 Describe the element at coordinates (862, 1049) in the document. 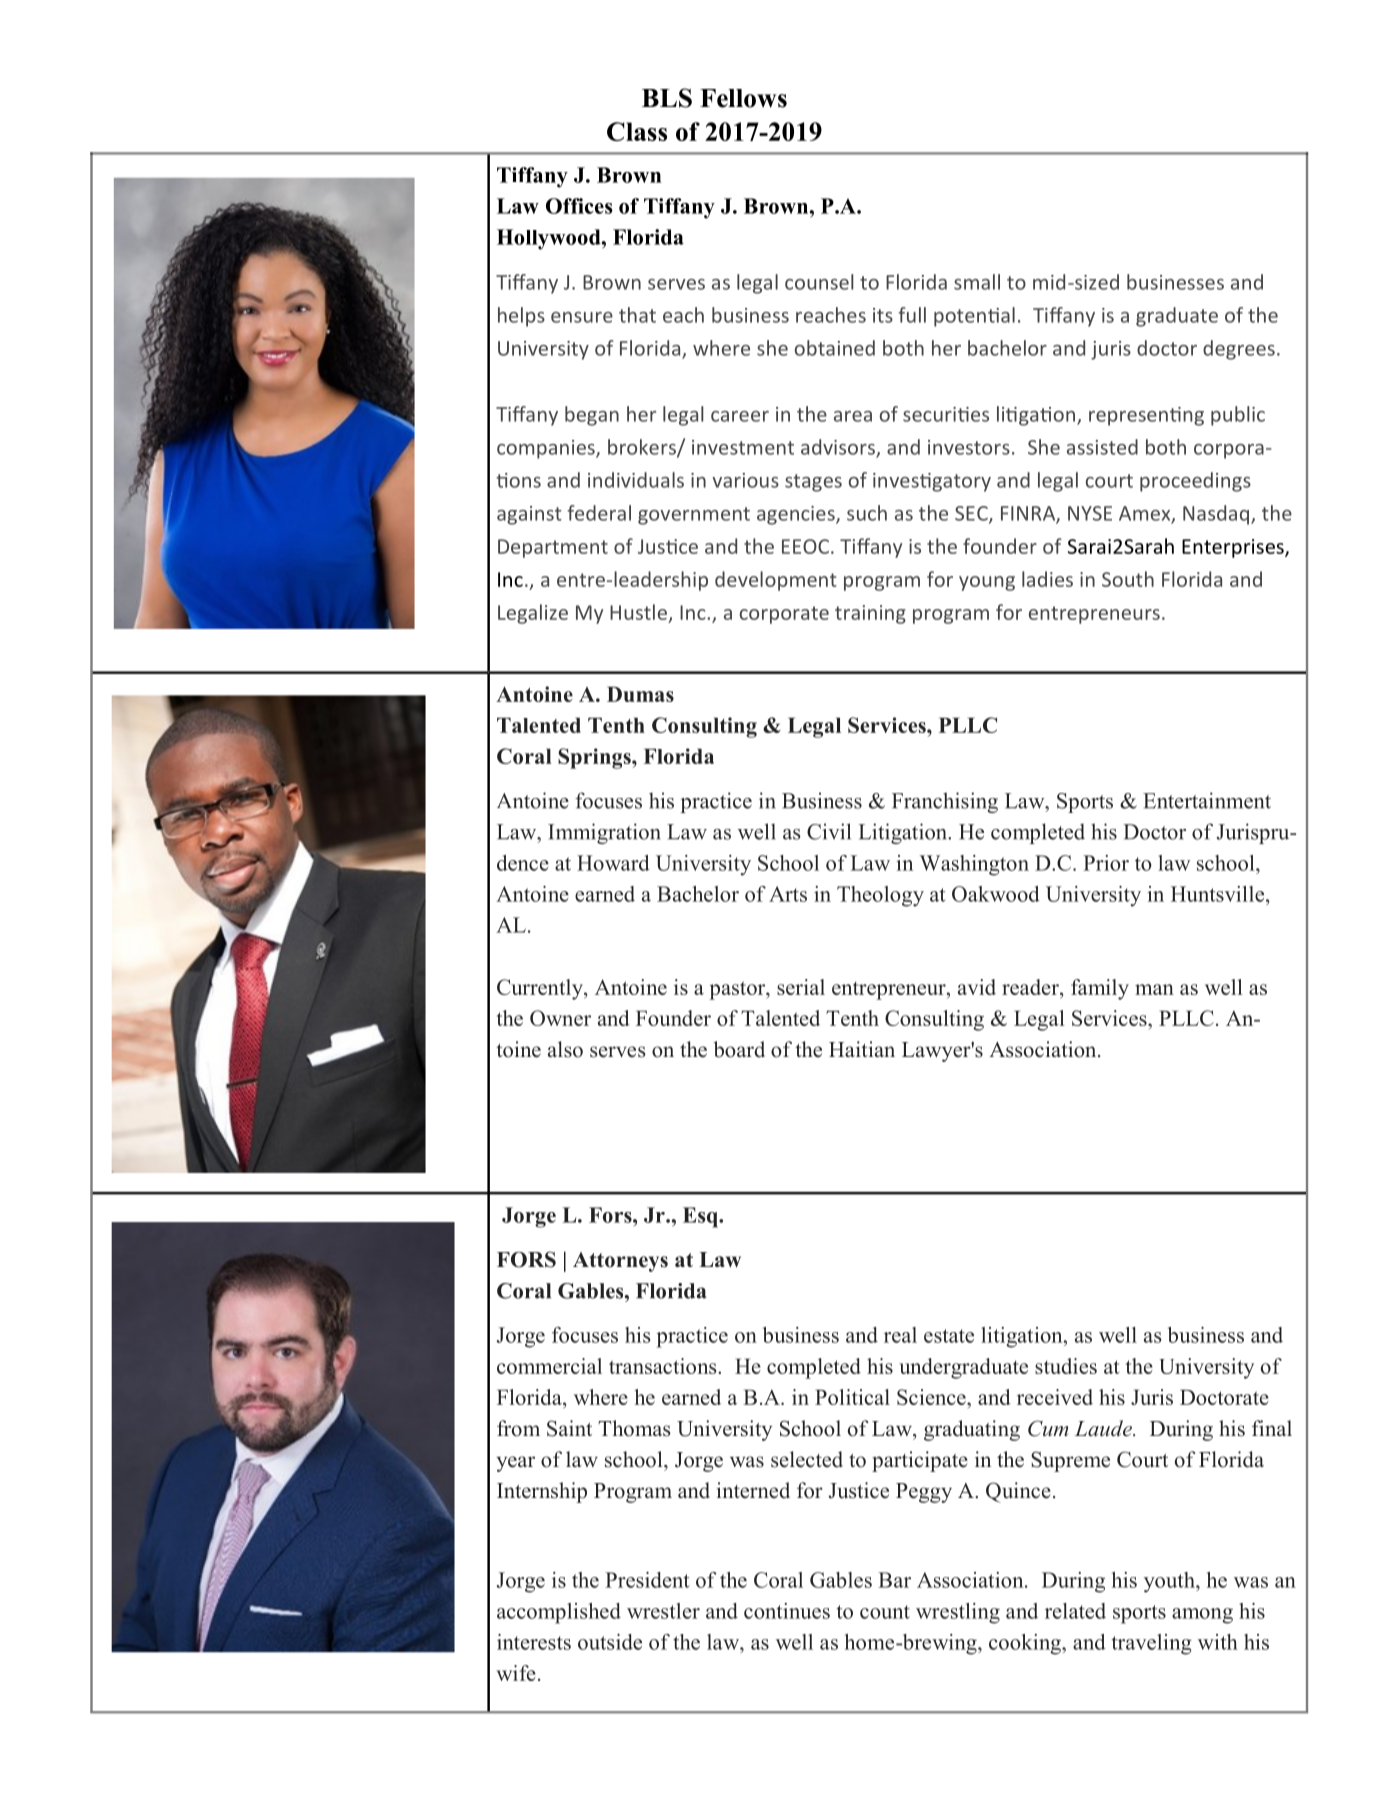

I see `Haitian` at that location.
